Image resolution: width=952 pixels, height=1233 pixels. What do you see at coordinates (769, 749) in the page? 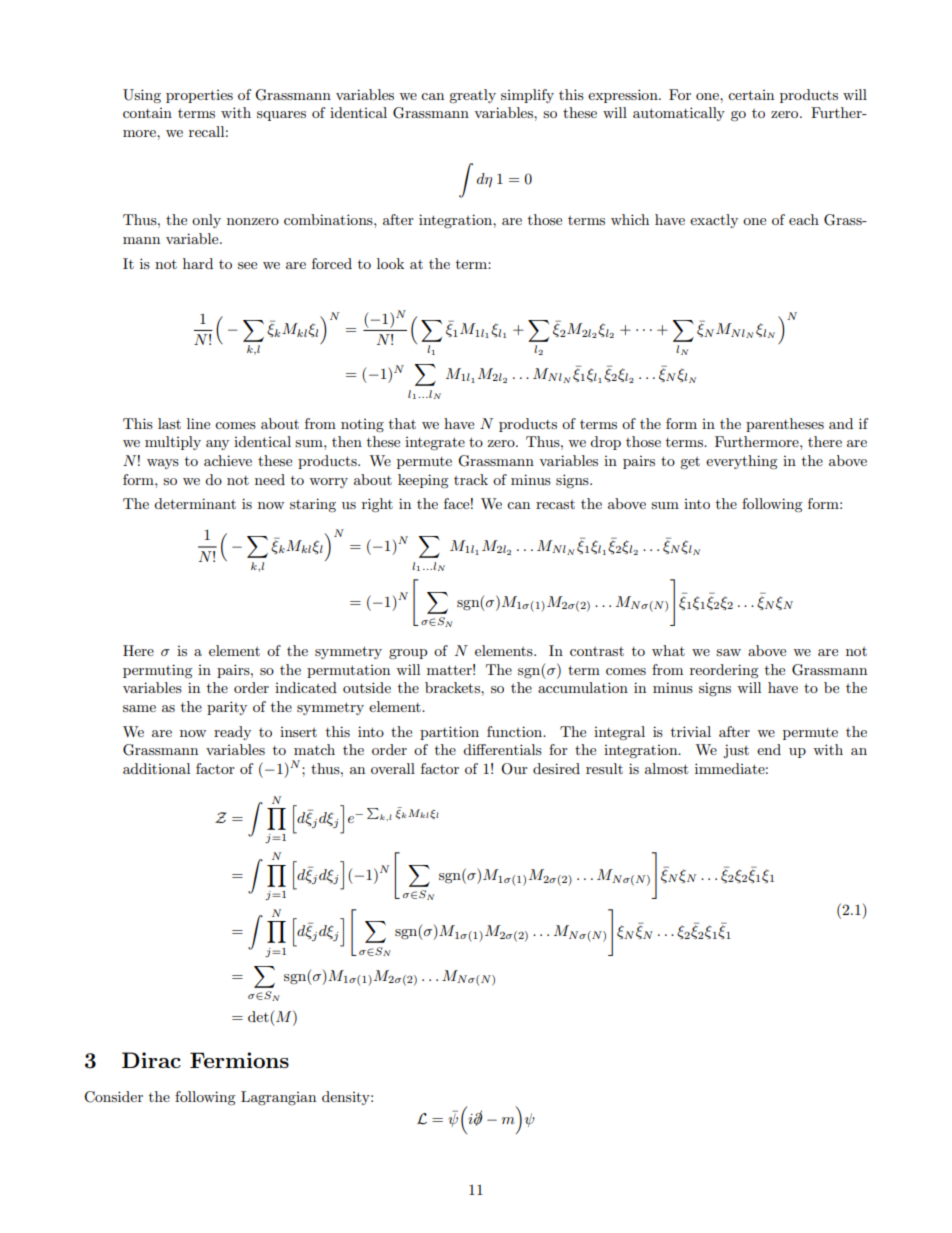
I see `end` at bounding box center [769, 749].
